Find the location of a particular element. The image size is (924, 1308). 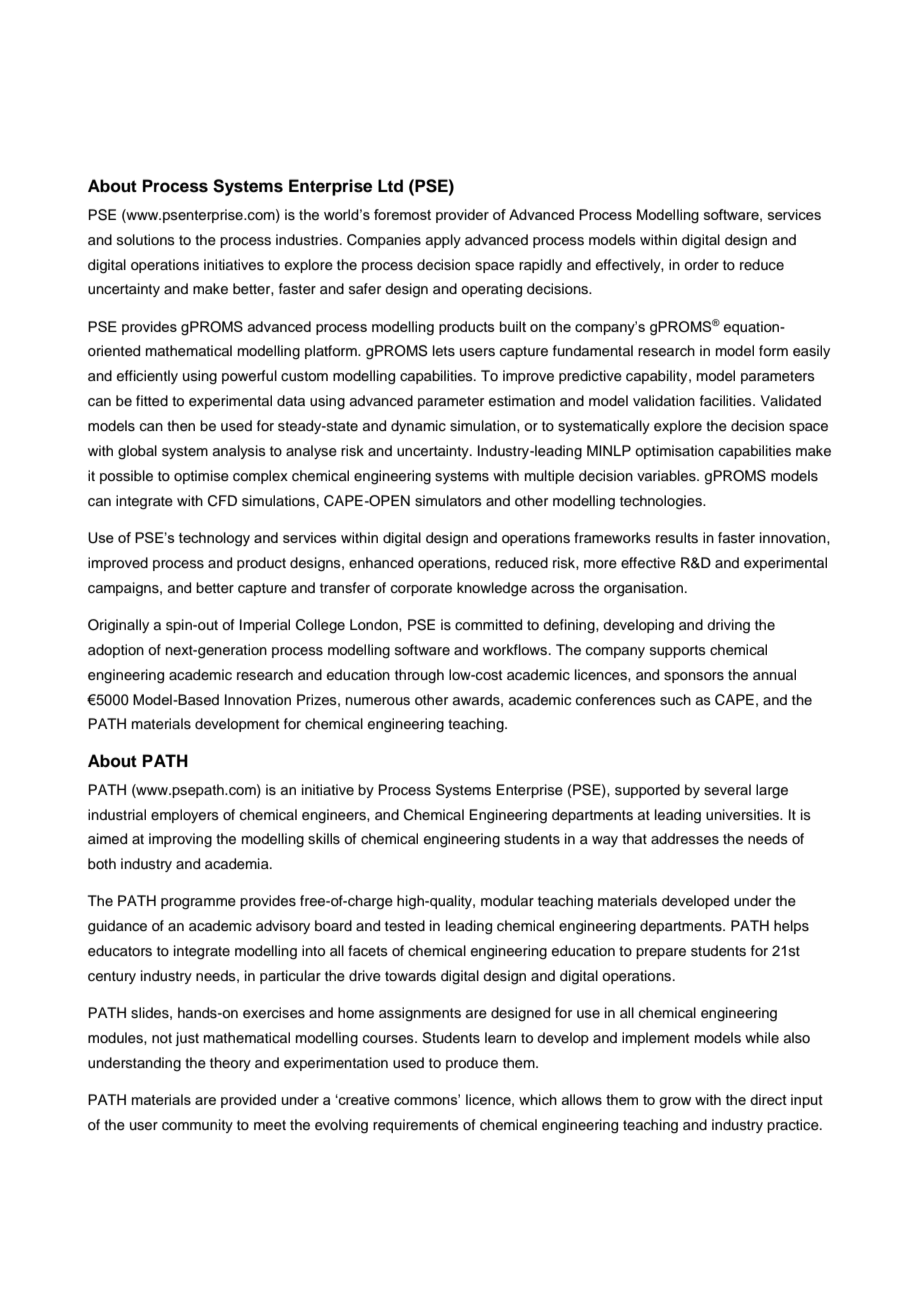

driving is located at coordinates (728, 626).
